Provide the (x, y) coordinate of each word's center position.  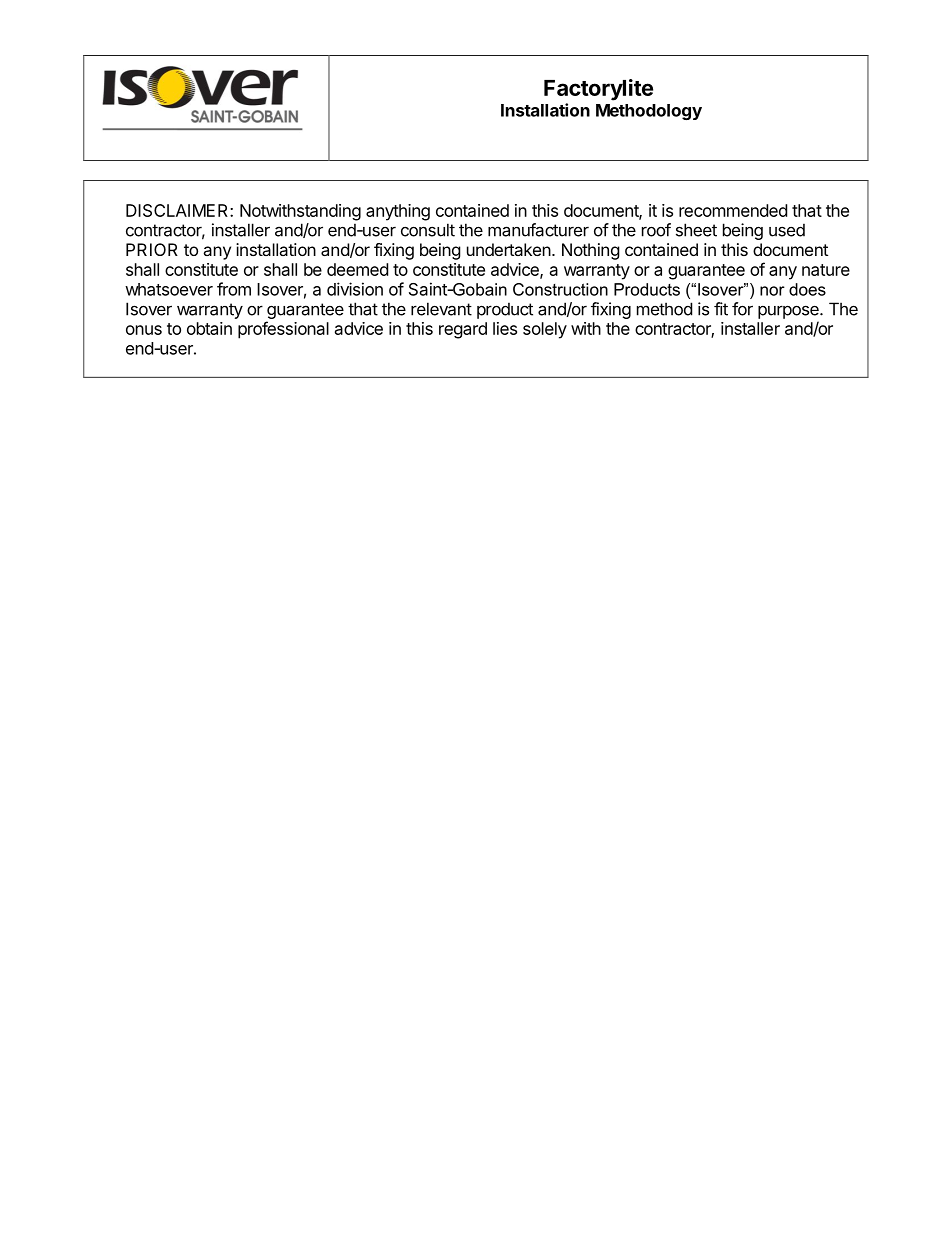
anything (398, 212)
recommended (733, 210)
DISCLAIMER (178, 210)
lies (505, 328)
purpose (789, 312)
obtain (209, 328)
